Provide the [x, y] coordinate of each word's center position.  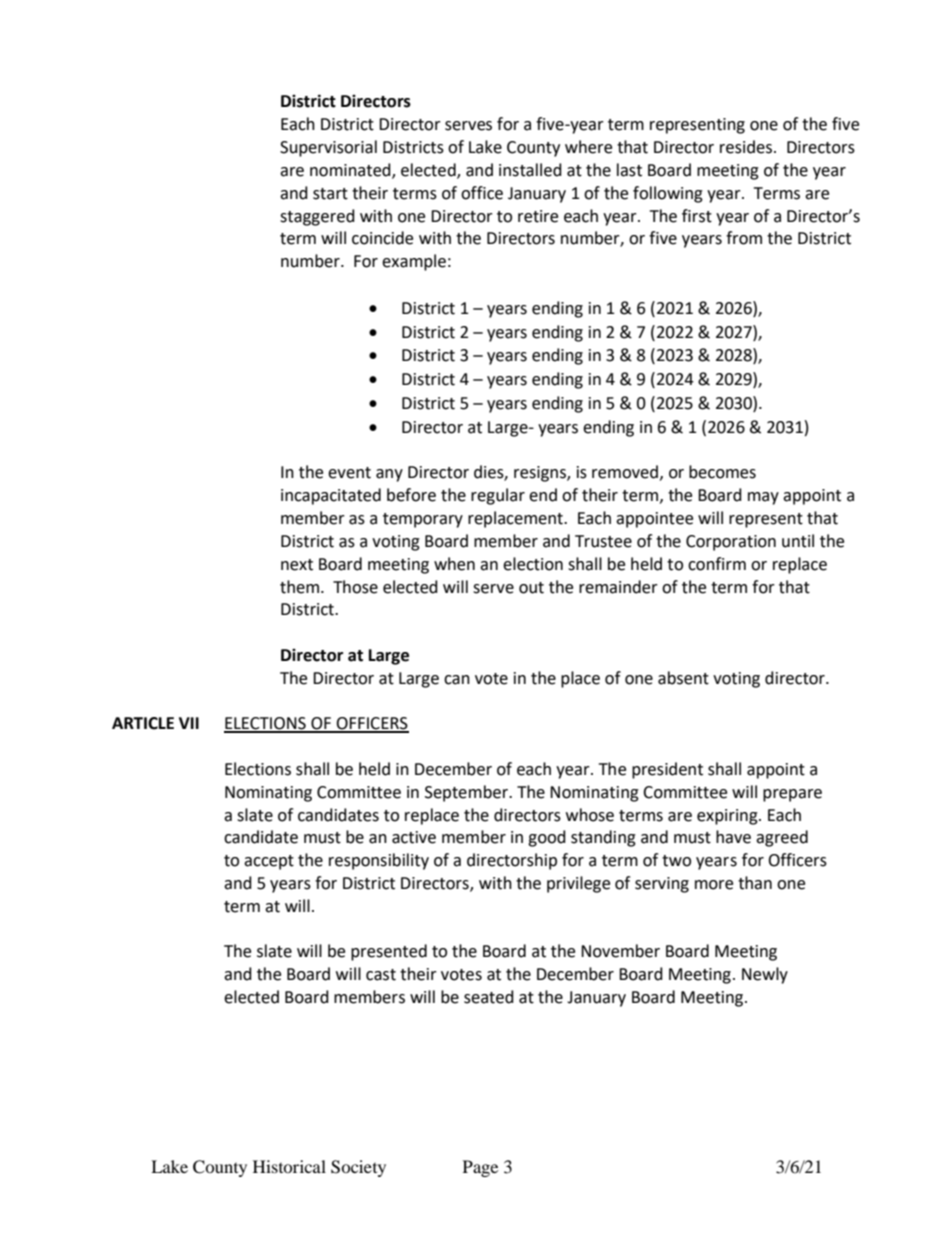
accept [269, 862]
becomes [722, 472]
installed [530, 170]
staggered [317, 217]
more [714, 885]
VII [189, 723]
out [531, 588]
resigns [541, 474]
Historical [289, 1166]
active [414, 837]
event [349, 473]
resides [746, 147]
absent [683, 678]
